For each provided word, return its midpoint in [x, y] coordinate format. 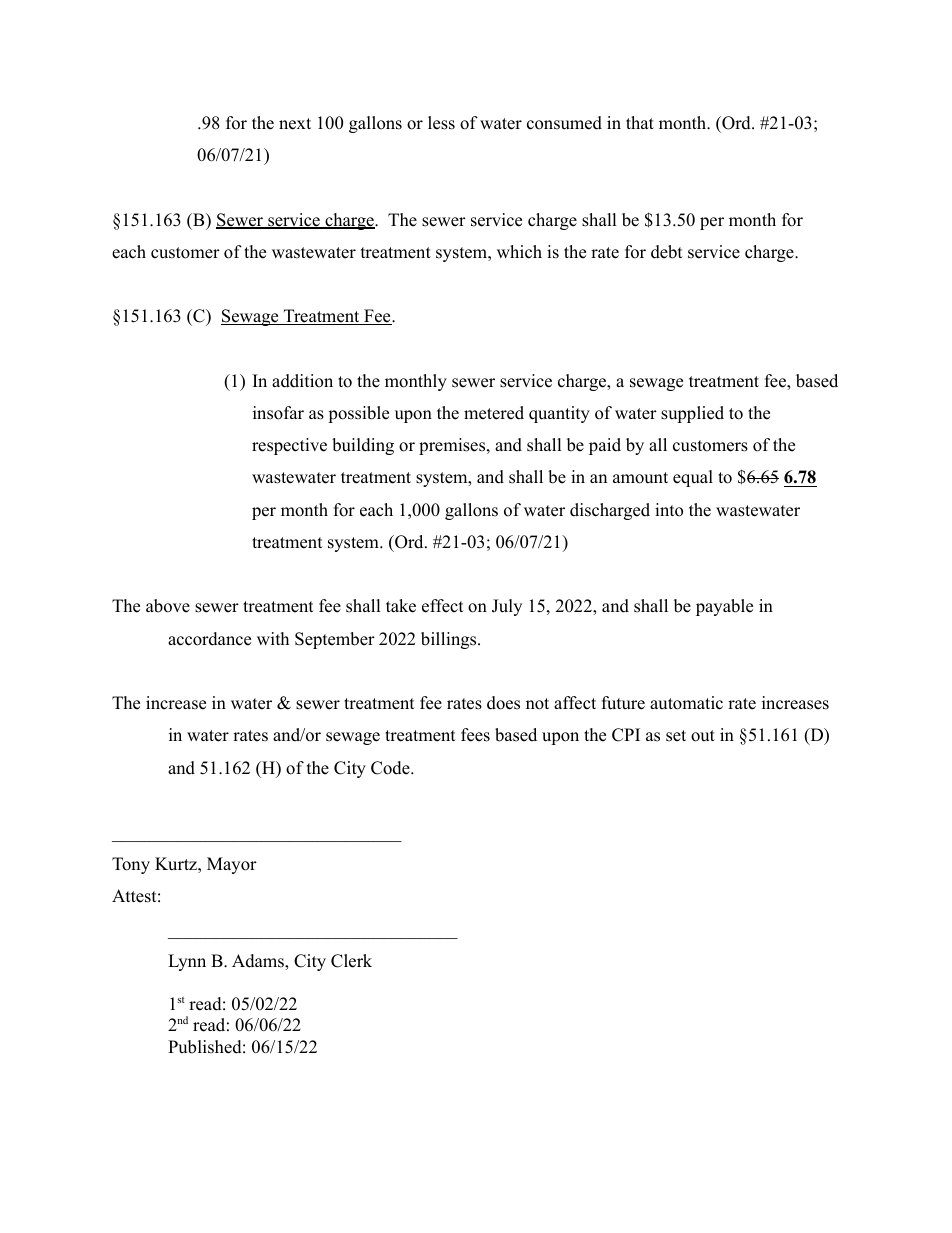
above [168, 606]
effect [443, 606]
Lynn [187, 962]
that [640, 122]
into [669, 510]
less [441, 123]
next [295, 124]
